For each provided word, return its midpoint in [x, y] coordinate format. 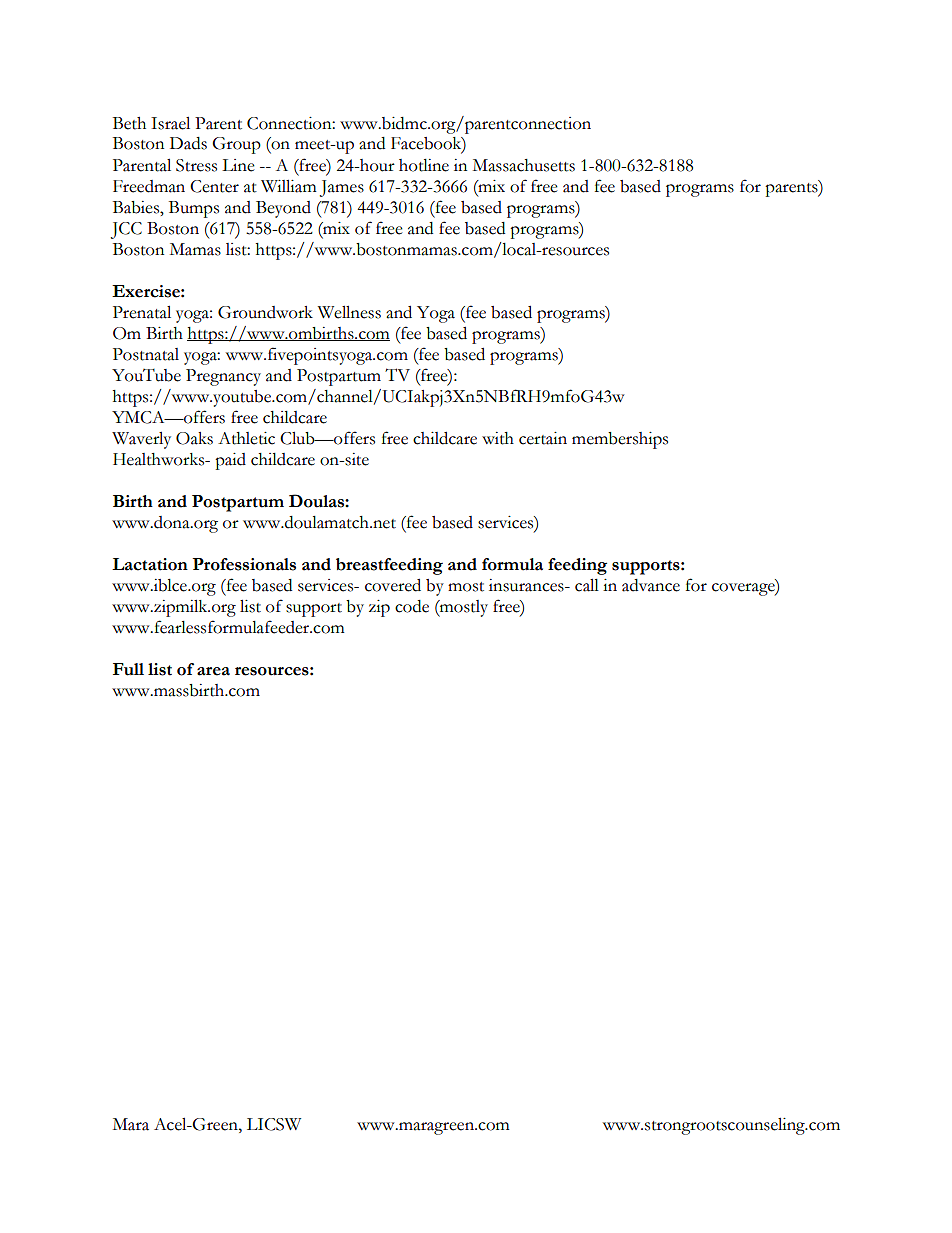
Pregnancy [223, 377]
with [498, 438]
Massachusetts [524, 165]
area [213, 671]
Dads [188, 143]
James [342, 188]
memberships [620, 440]
